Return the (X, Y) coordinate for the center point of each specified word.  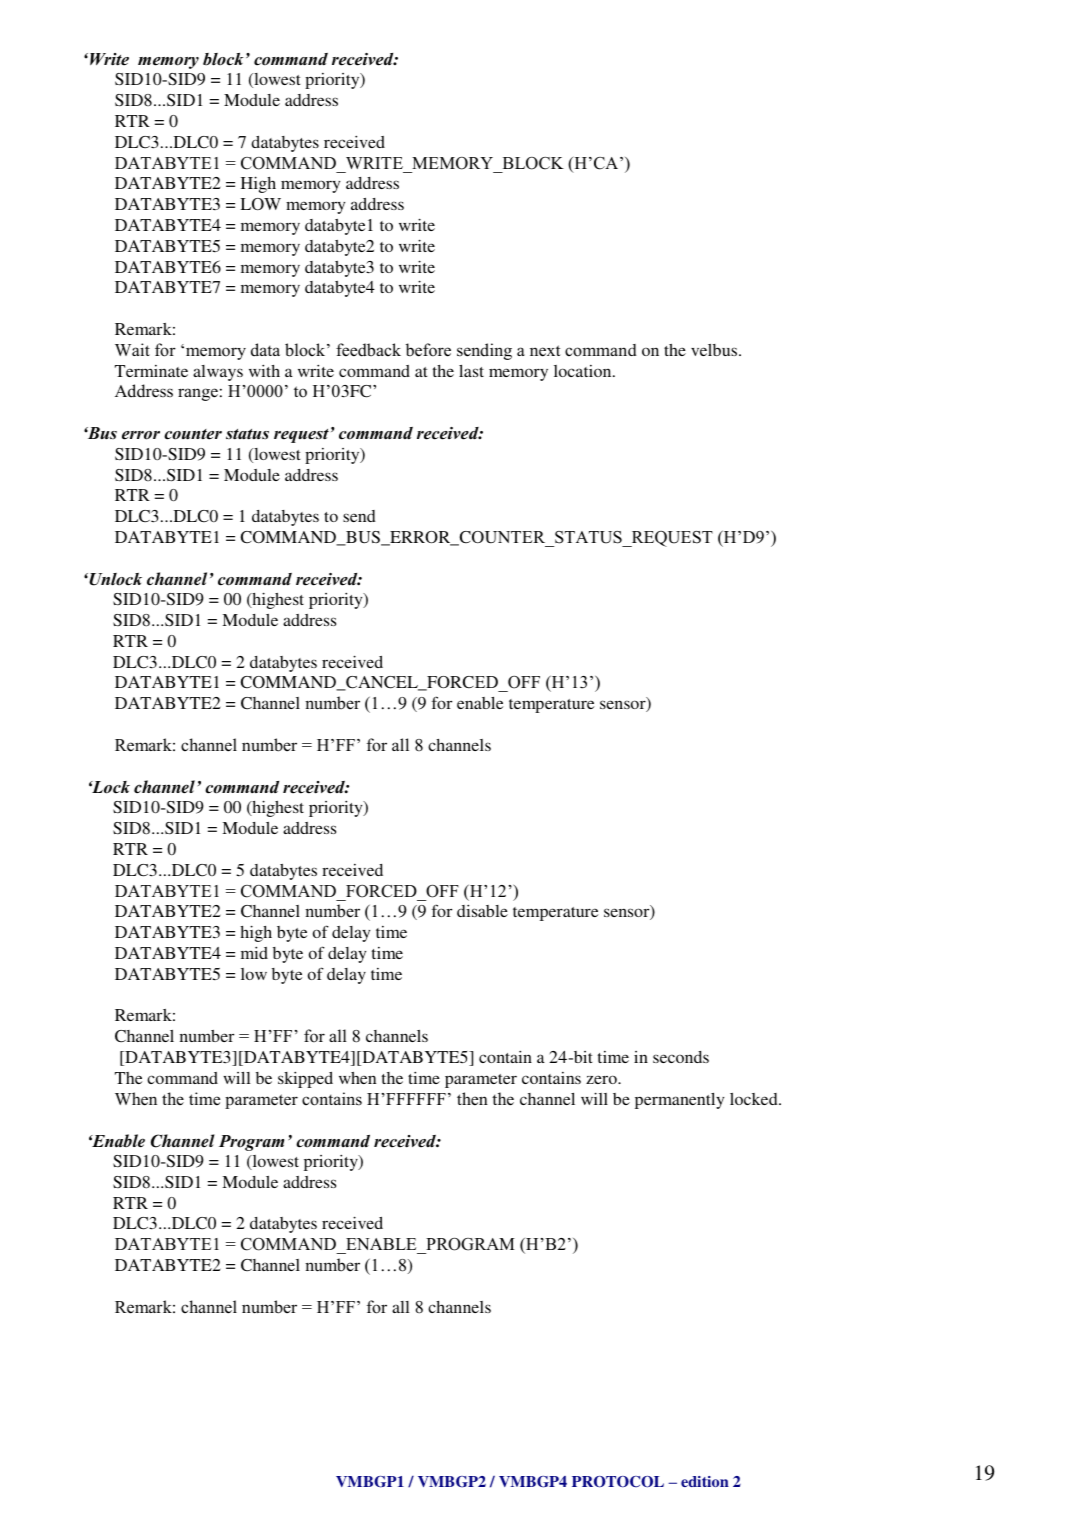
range (198, 394)
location (584, 371)
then (472, 1099)
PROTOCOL (618, 1482)
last (471, 371)
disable (482, 910)
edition (705, 1481)
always (218, 373)
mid (254, 952)
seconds (681, 1057)
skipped (305, 1079)
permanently (679, 1101)
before (428, 350)
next (545, 351)
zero (602, 1079)
